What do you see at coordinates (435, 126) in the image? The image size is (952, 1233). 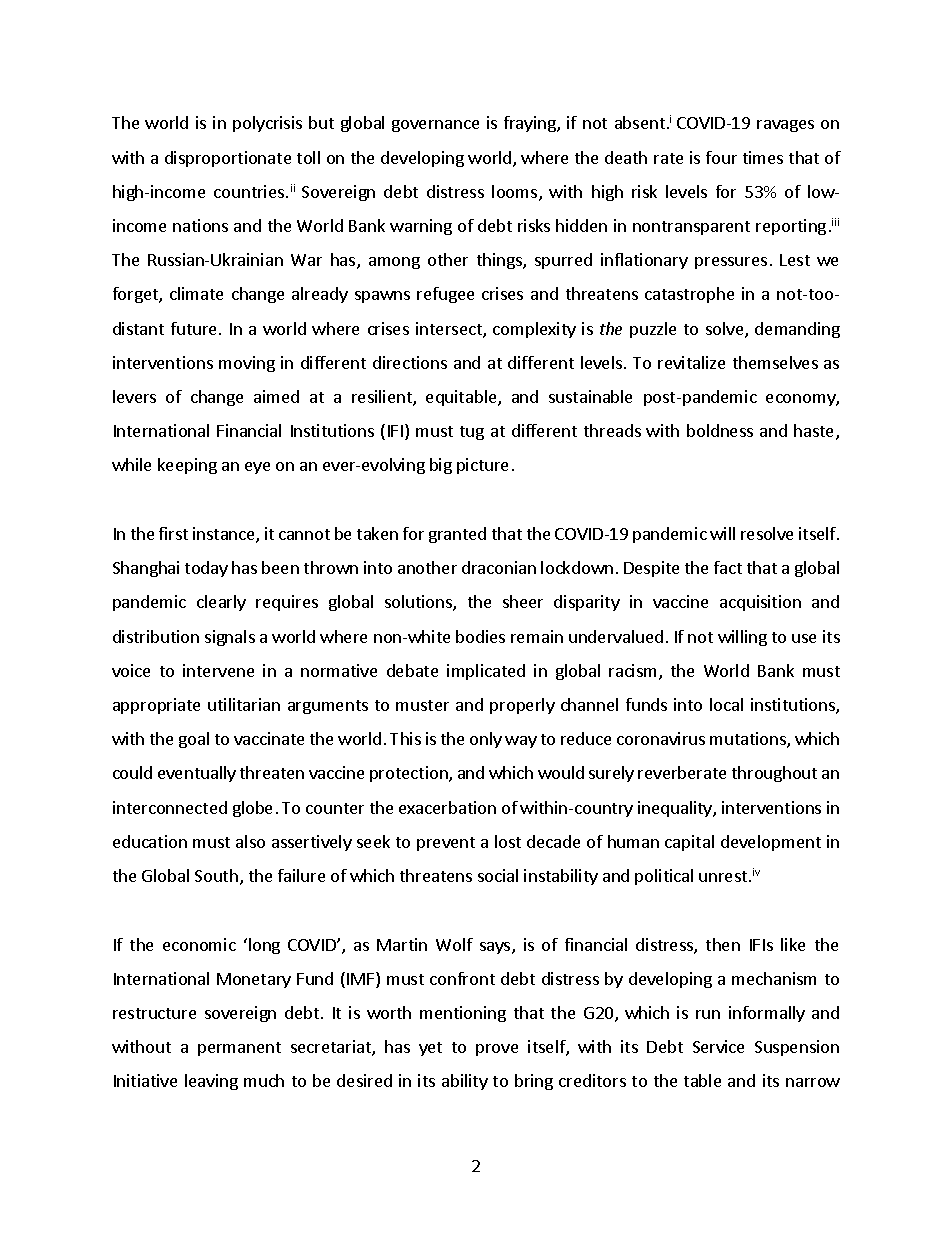 I see `governance` at bounding box center [435, 126].
